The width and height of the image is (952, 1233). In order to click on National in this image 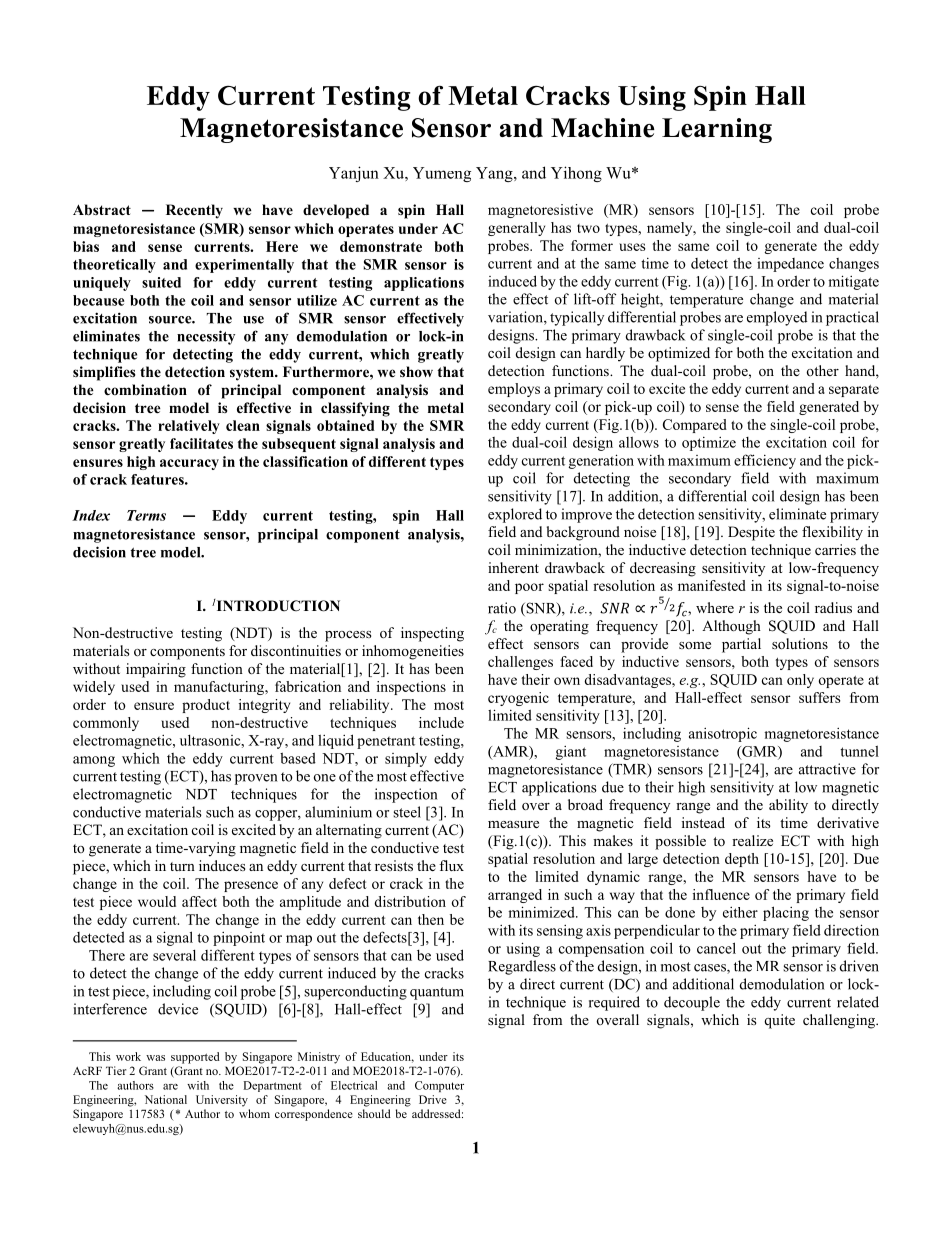, I will do `click(166, 1099)`.
